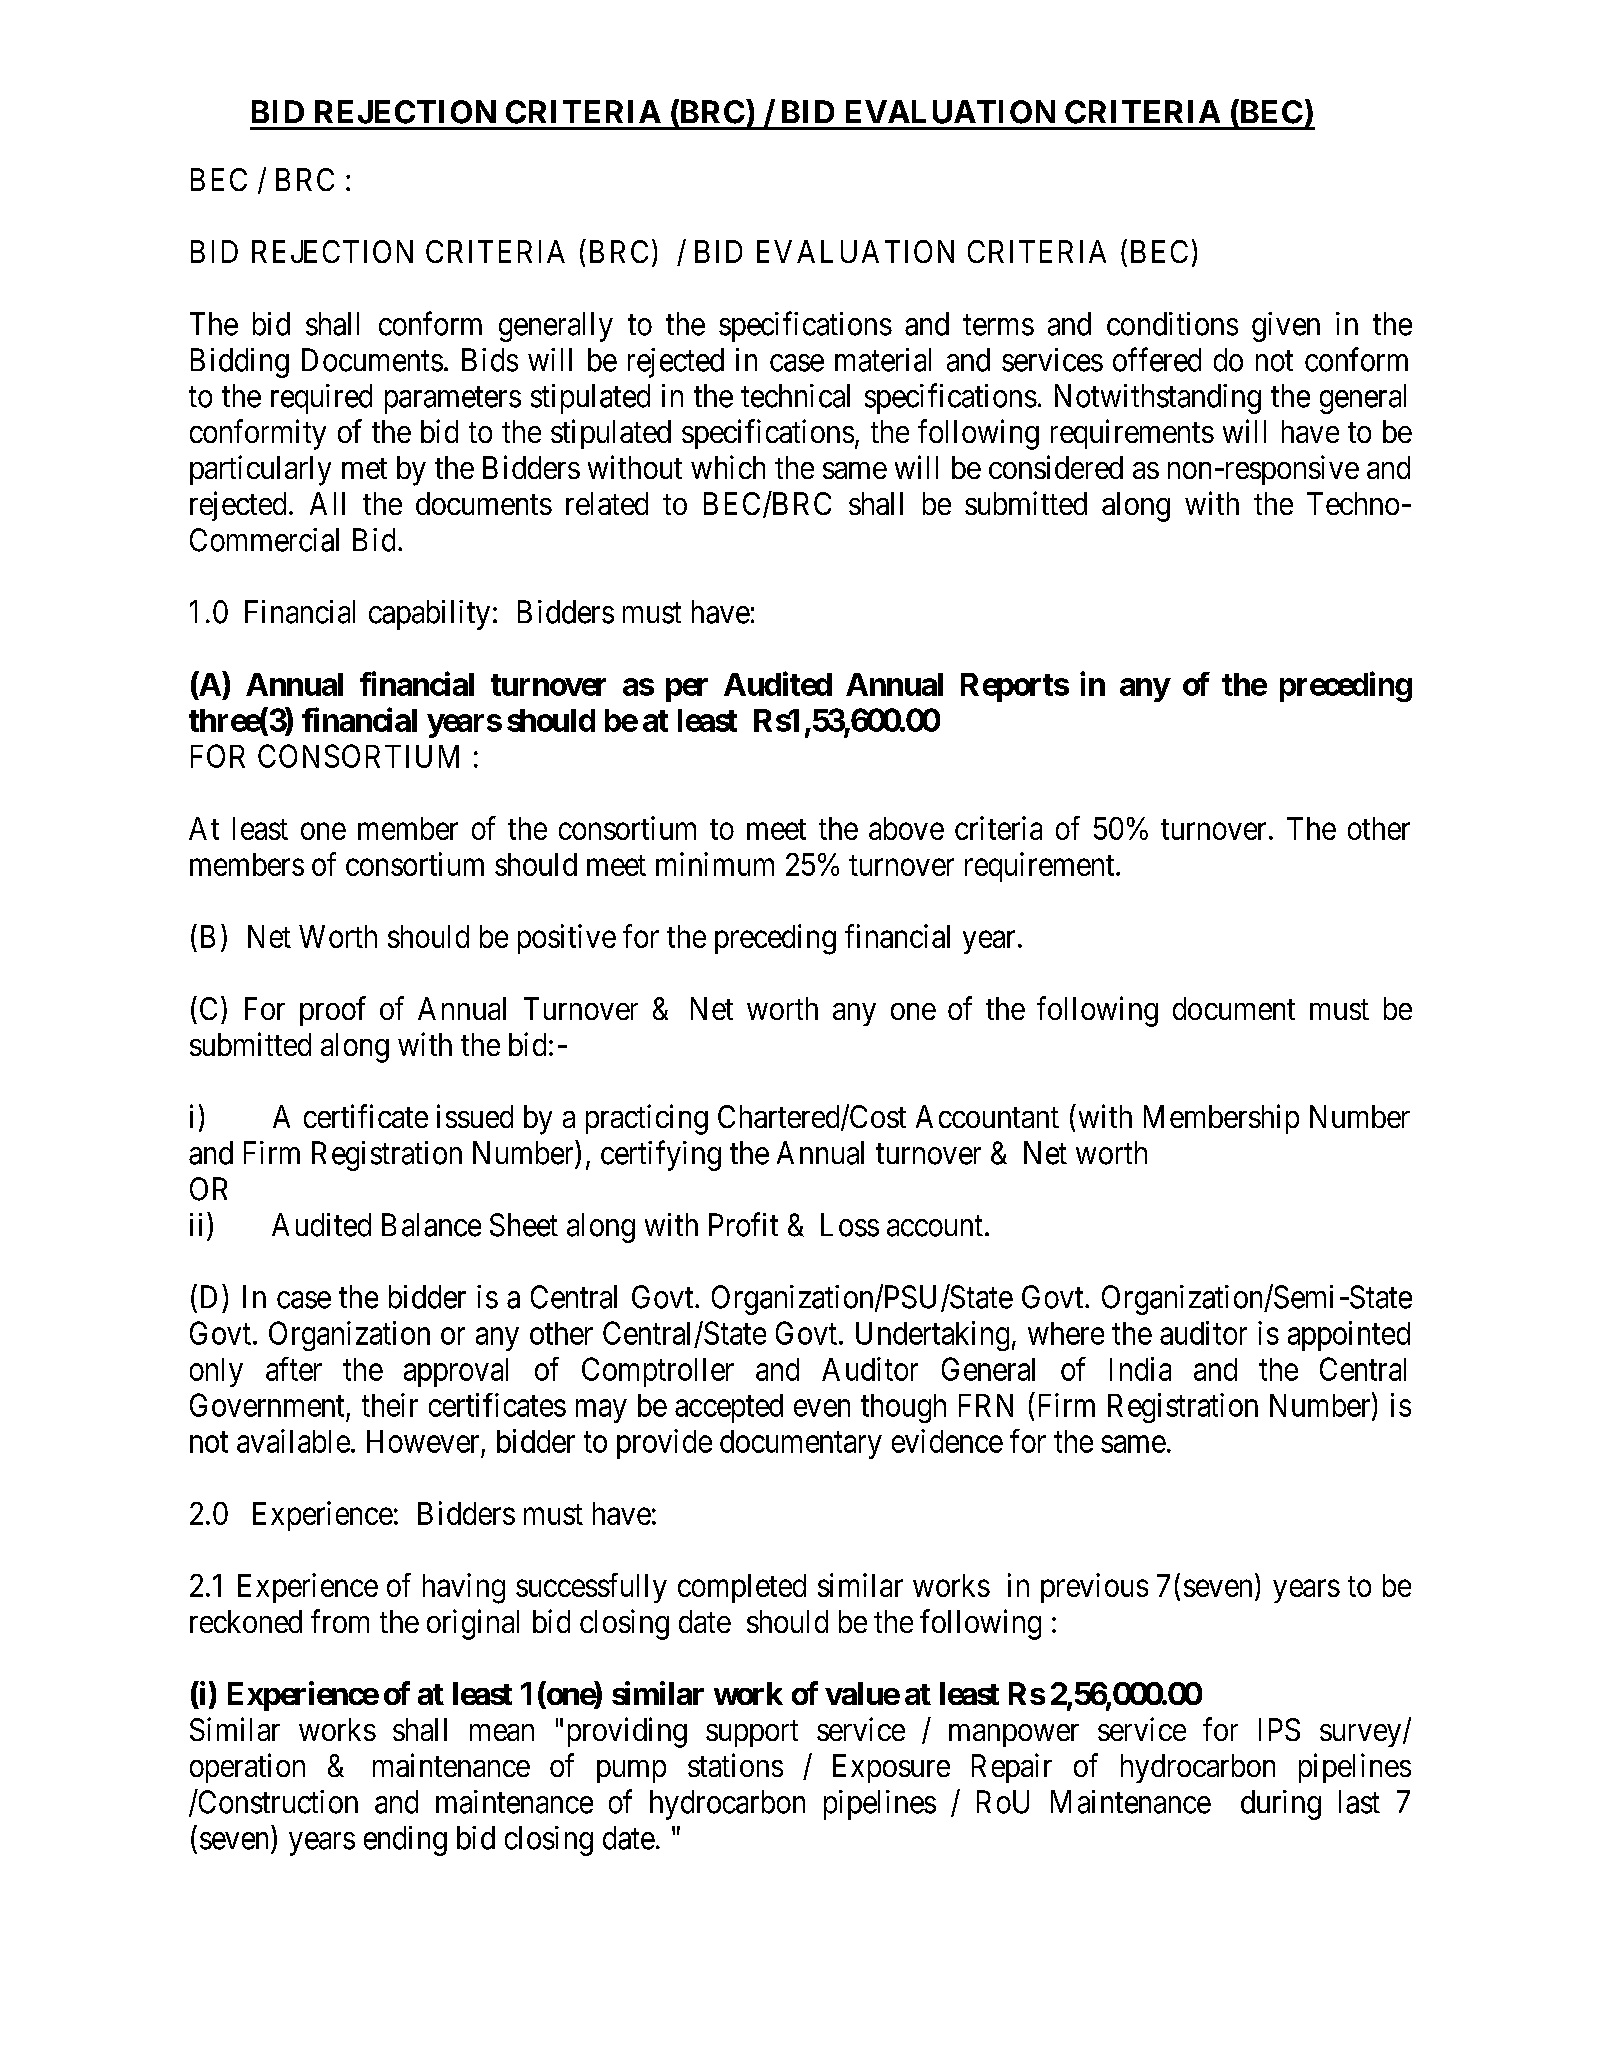 The width and height of the page is (1599, 2069). I want to click on technical, so click(795, 396).
